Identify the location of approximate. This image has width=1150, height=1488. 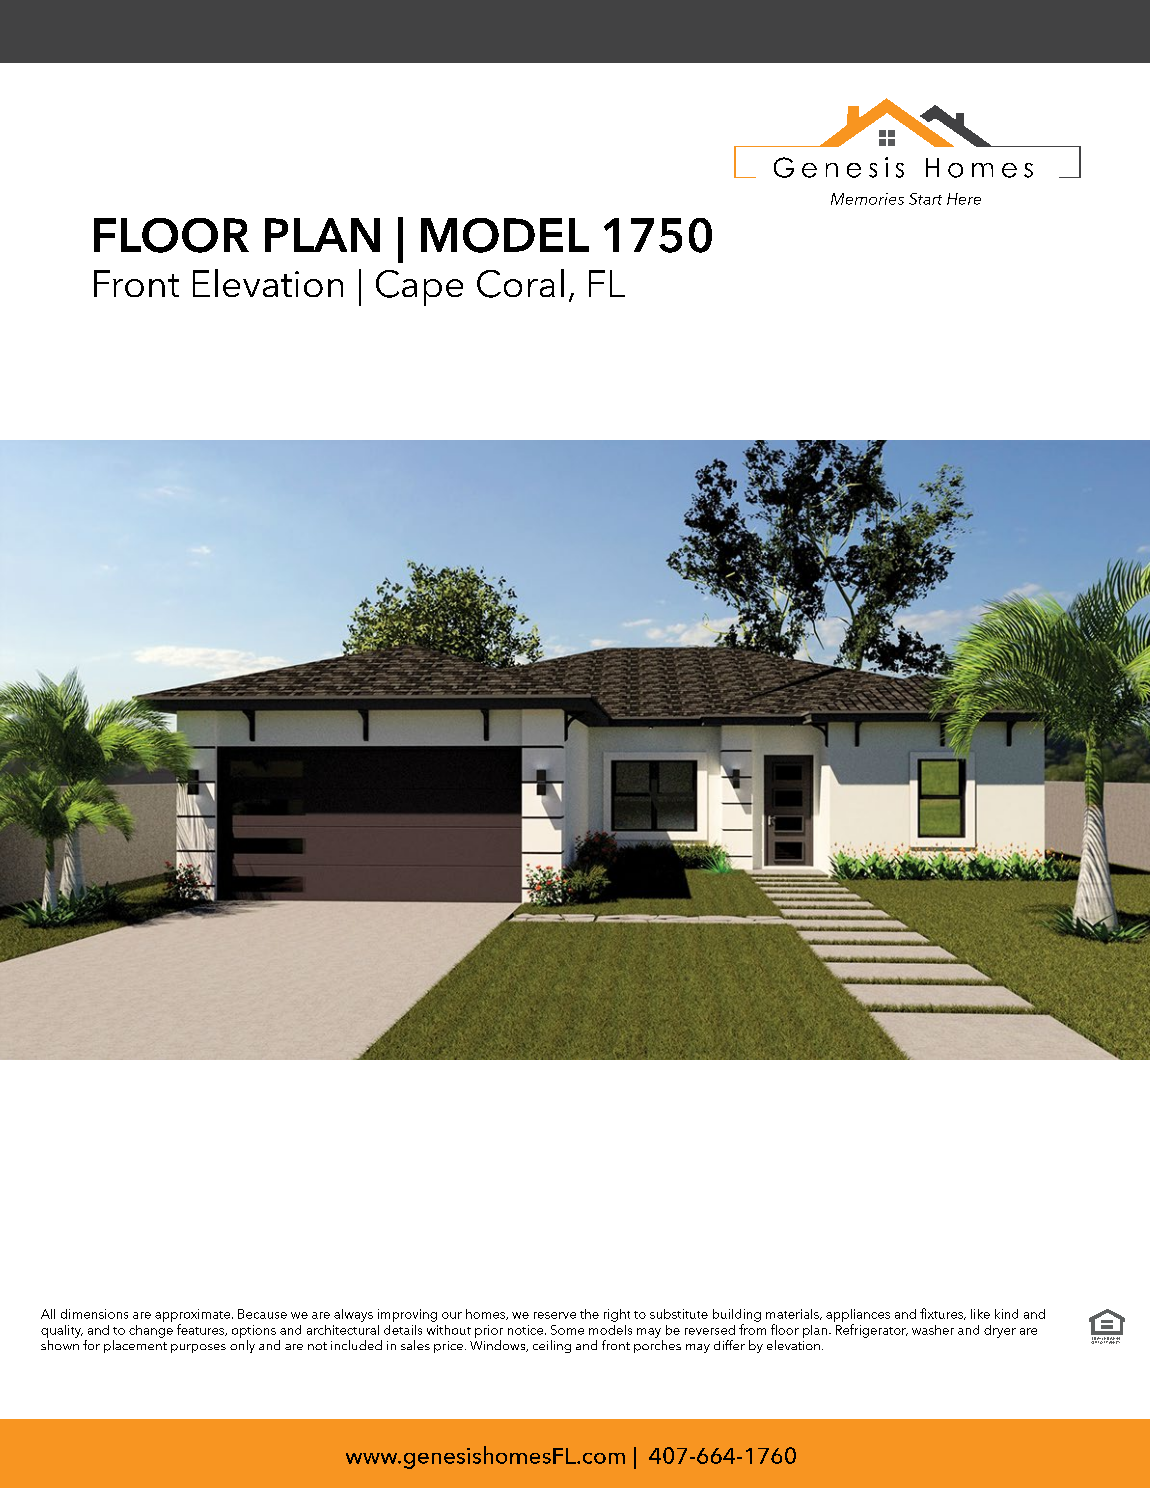
(192, 1315).
